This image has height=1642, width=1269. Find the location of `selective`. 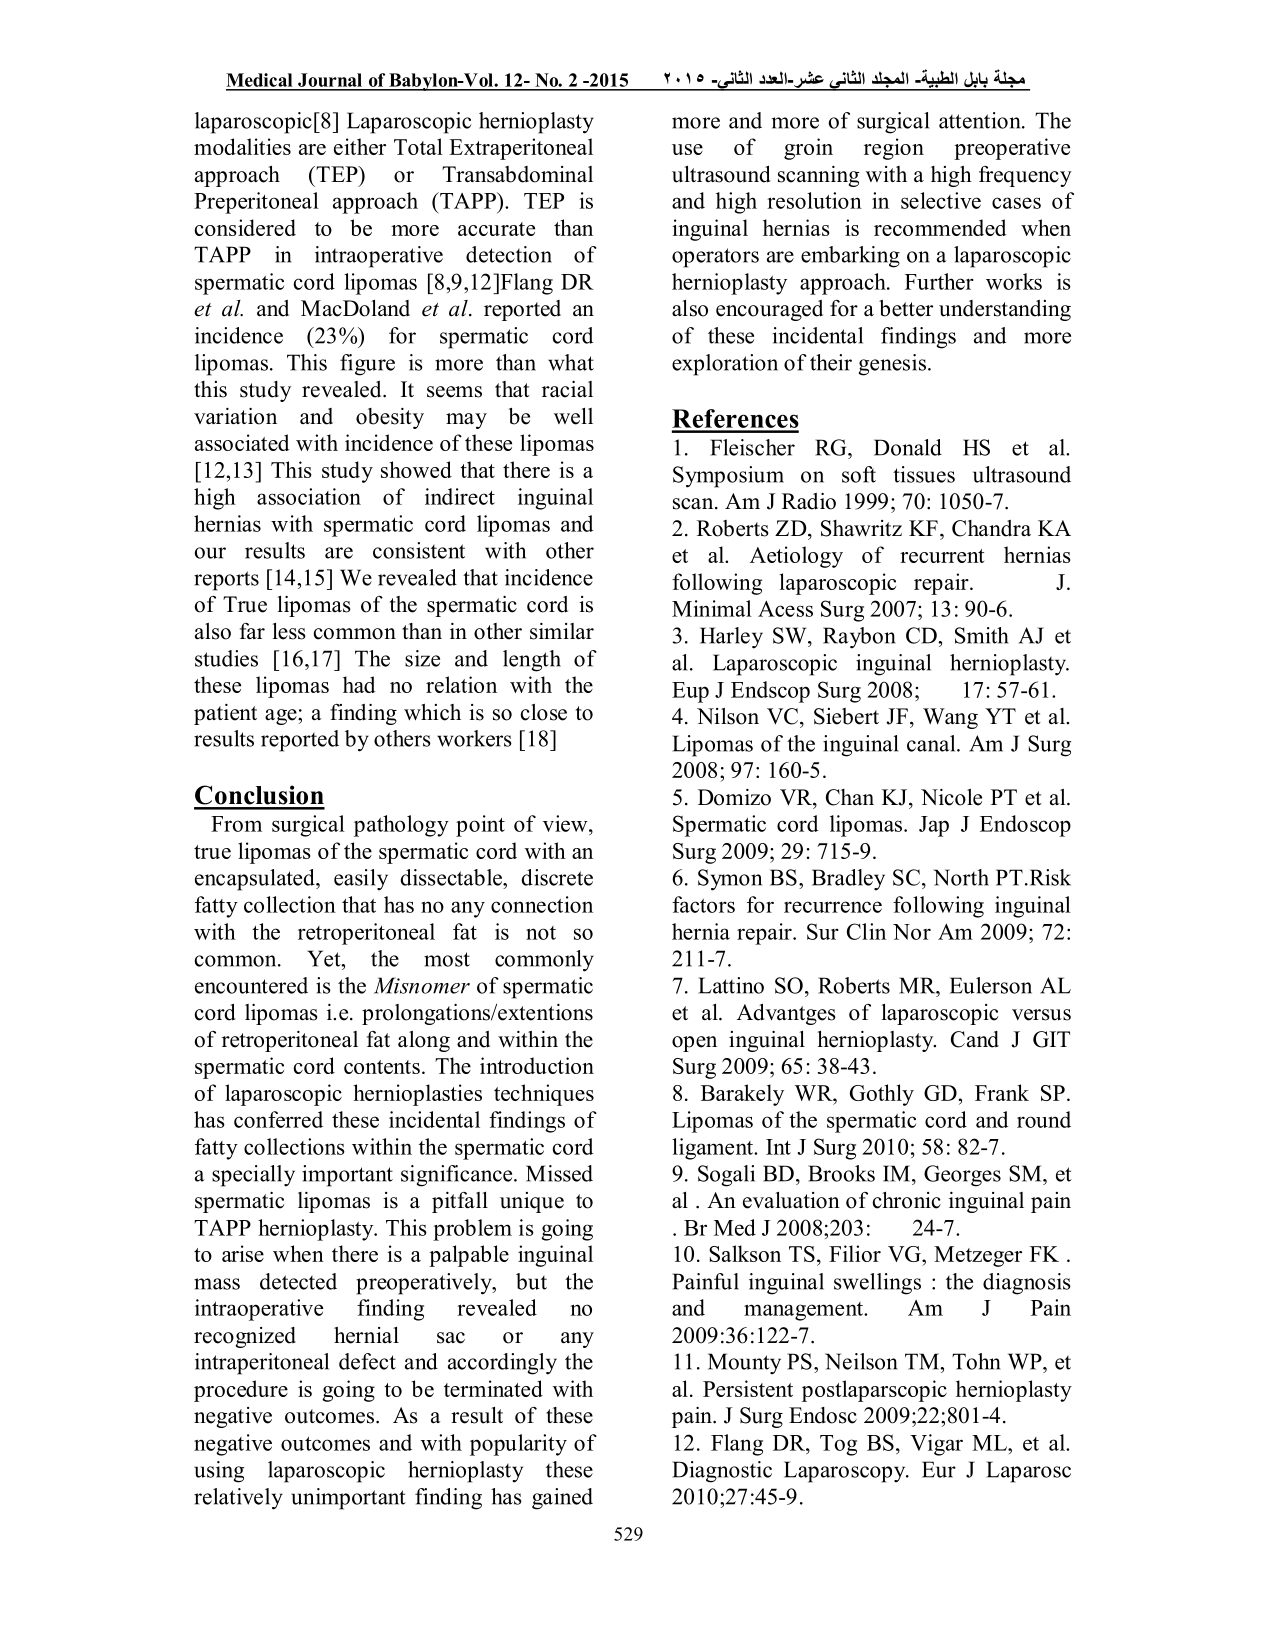

selective is located at coordinates (941, 200).
